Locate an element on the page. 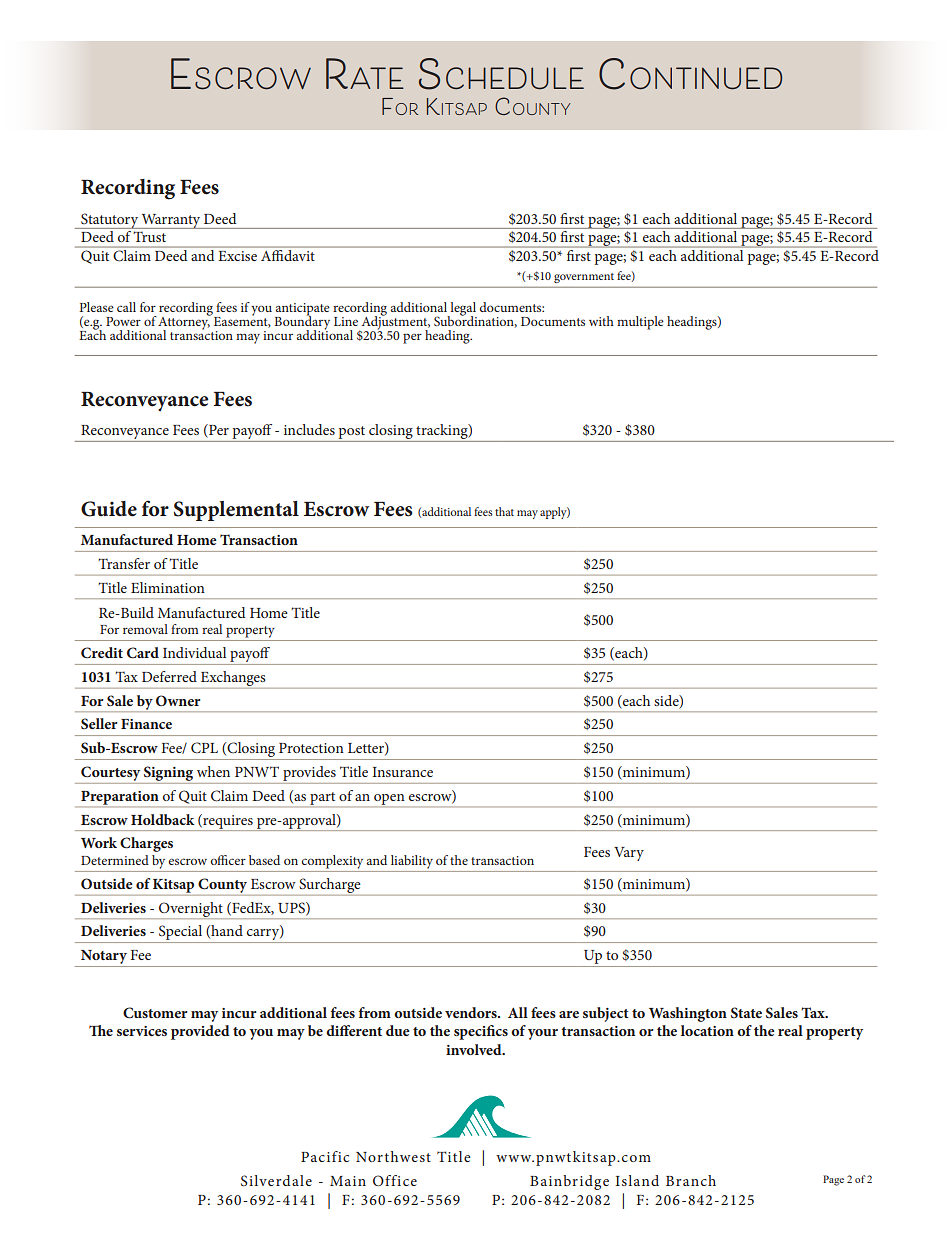 This image has height=1233, width=952. Insurance is located at coordinates (402, 772).
